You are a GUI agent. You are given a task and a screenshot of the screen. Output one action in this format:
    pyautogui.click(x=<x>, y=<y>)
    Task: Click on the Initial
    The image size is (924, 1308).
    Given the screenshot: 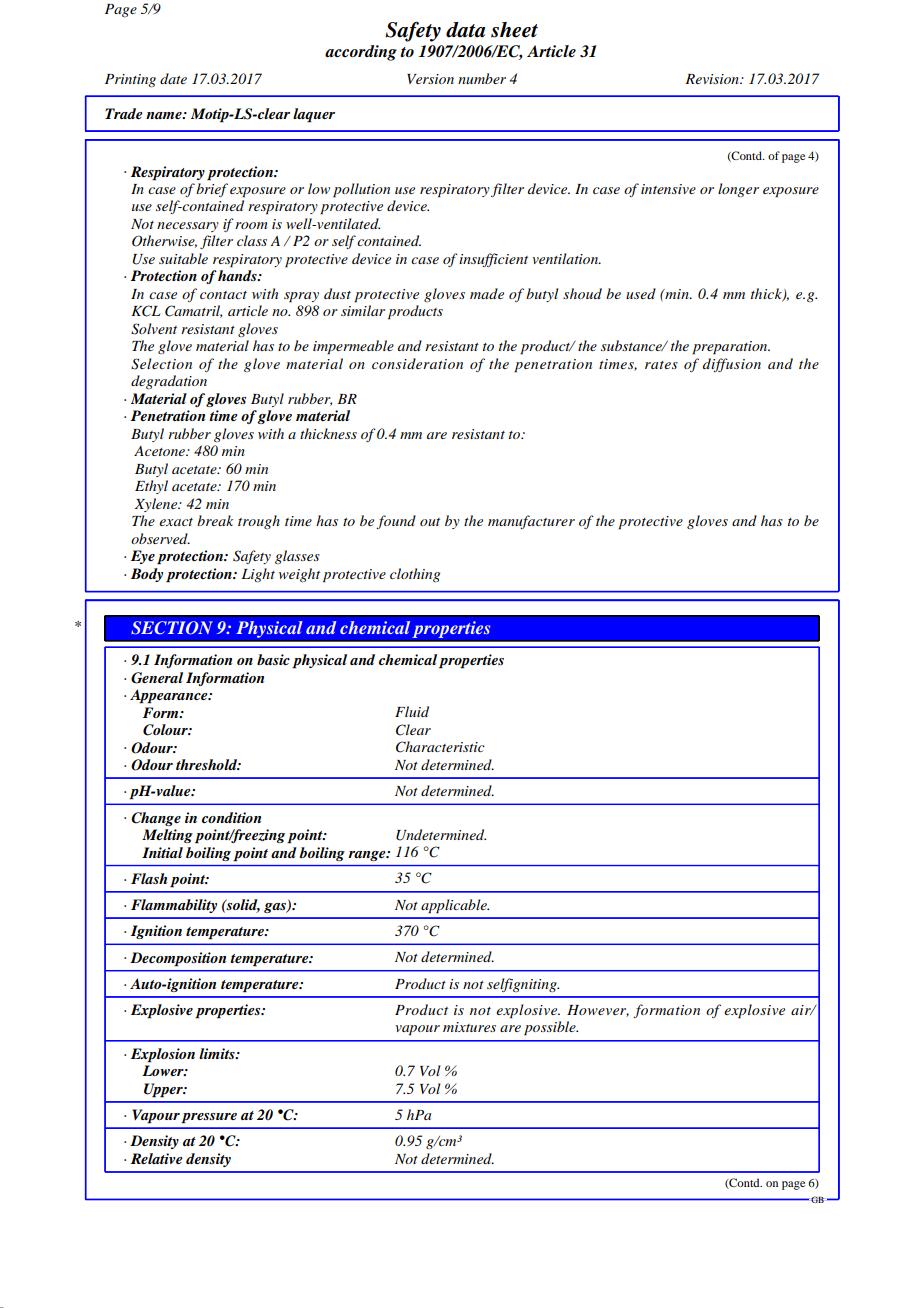 What is the action you would take?
    pyautogui.click(x=162, y=852)
